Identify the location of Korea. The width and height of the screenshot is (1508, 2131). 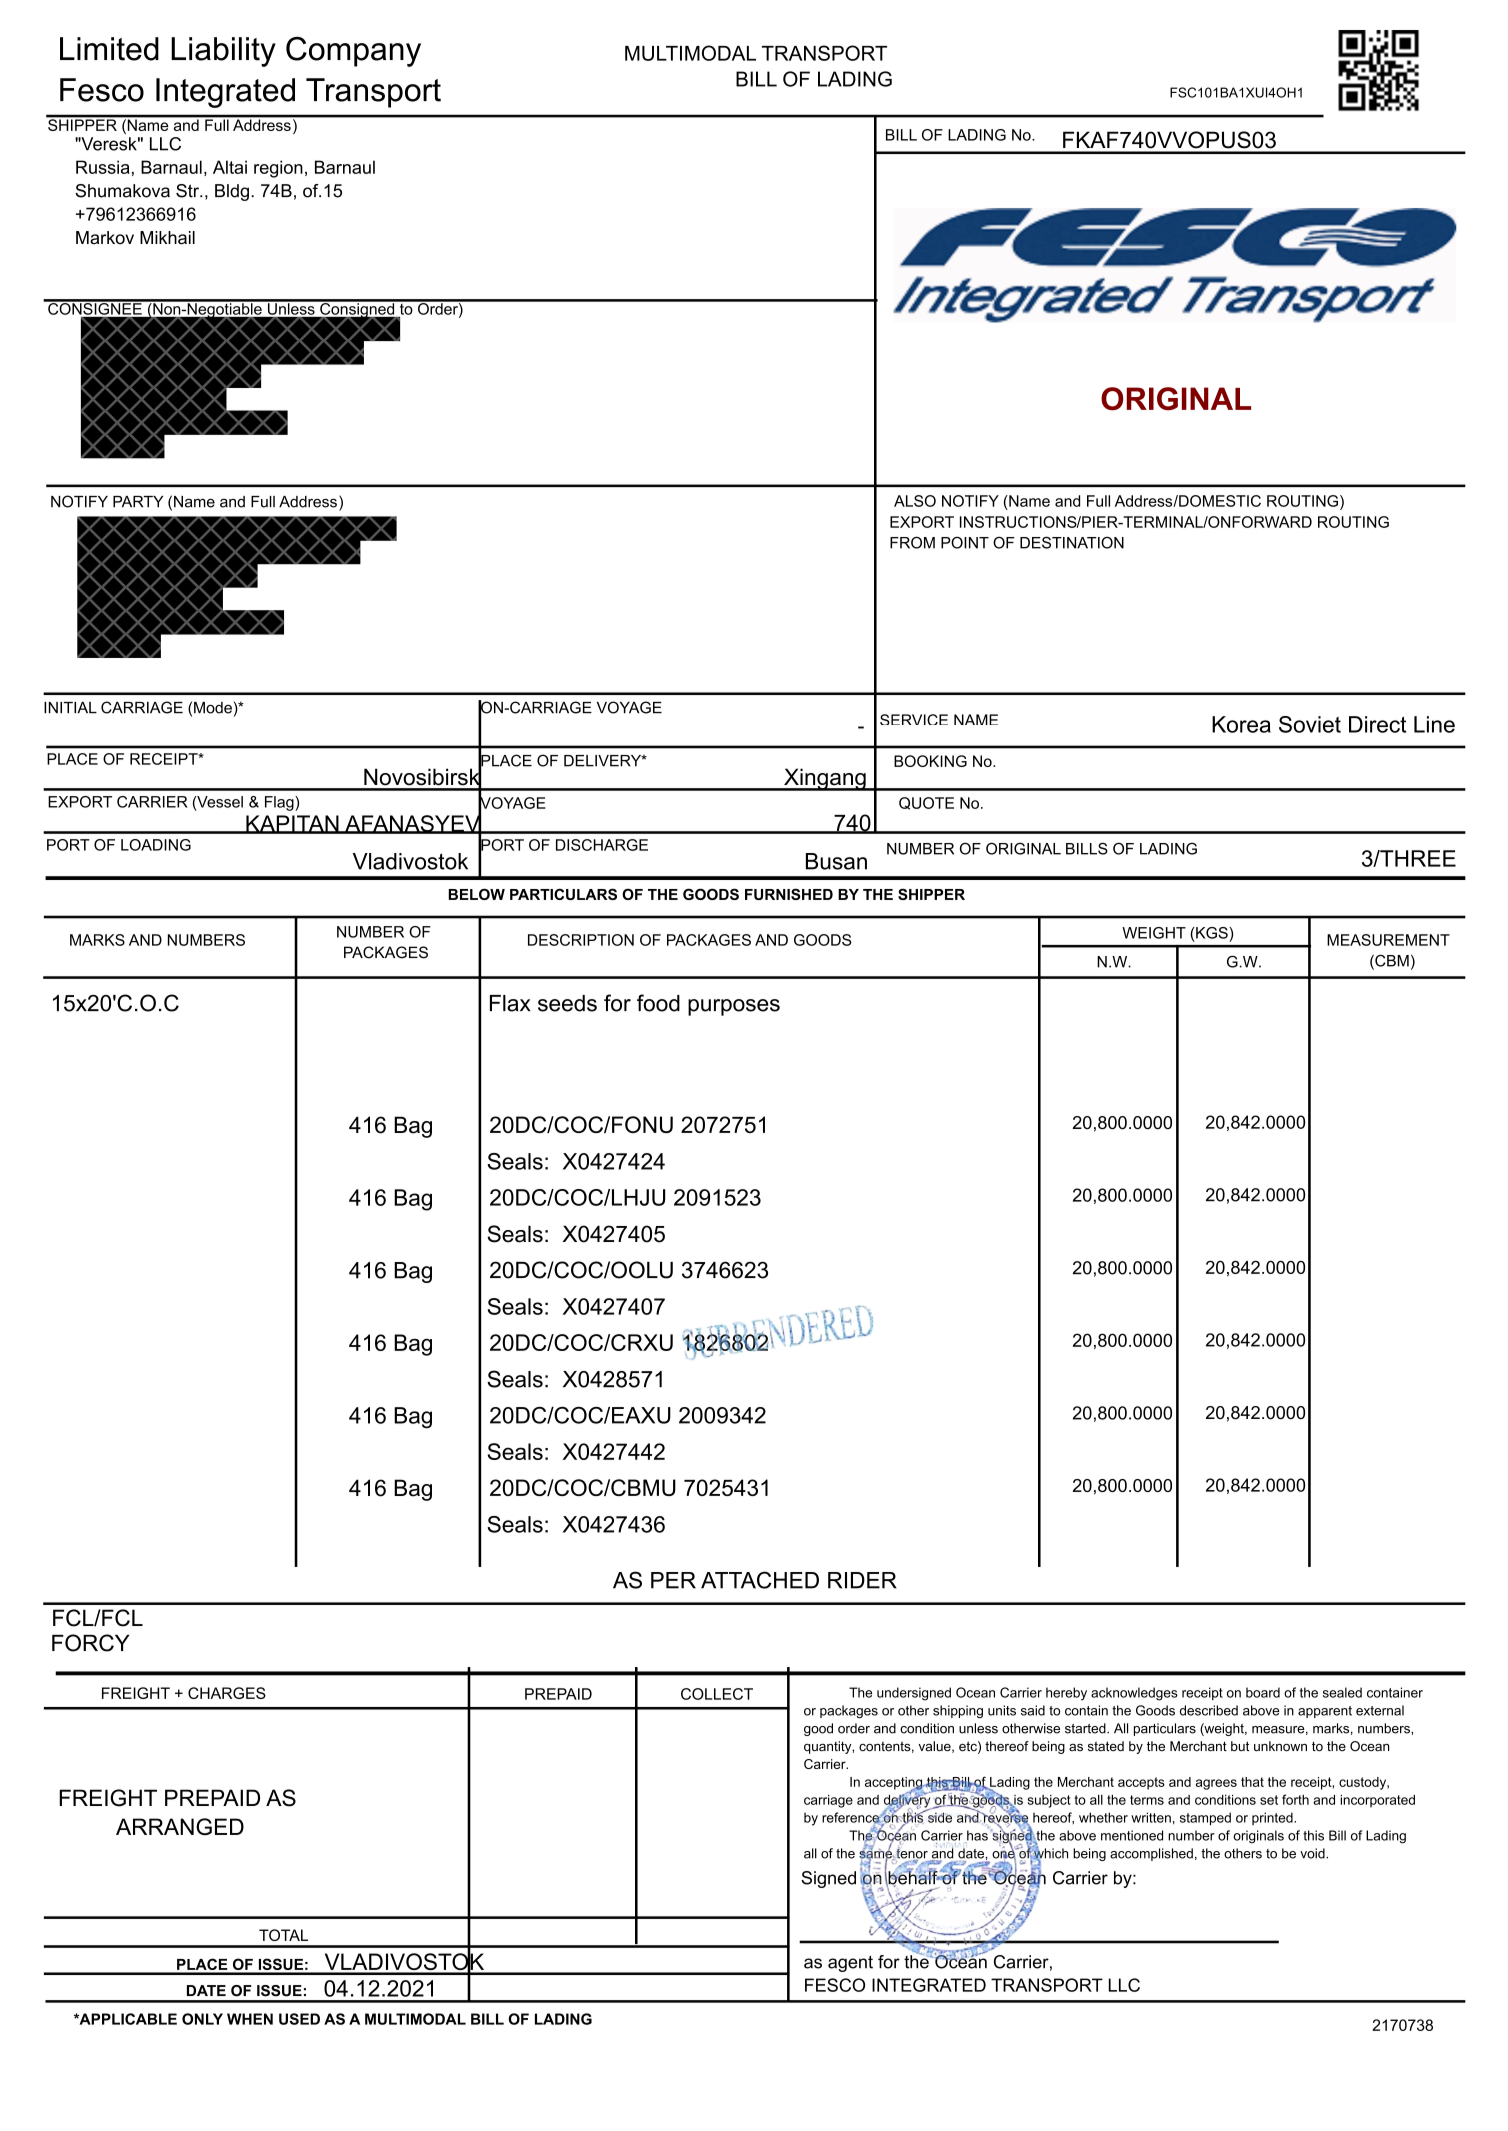
(1241, 724).
